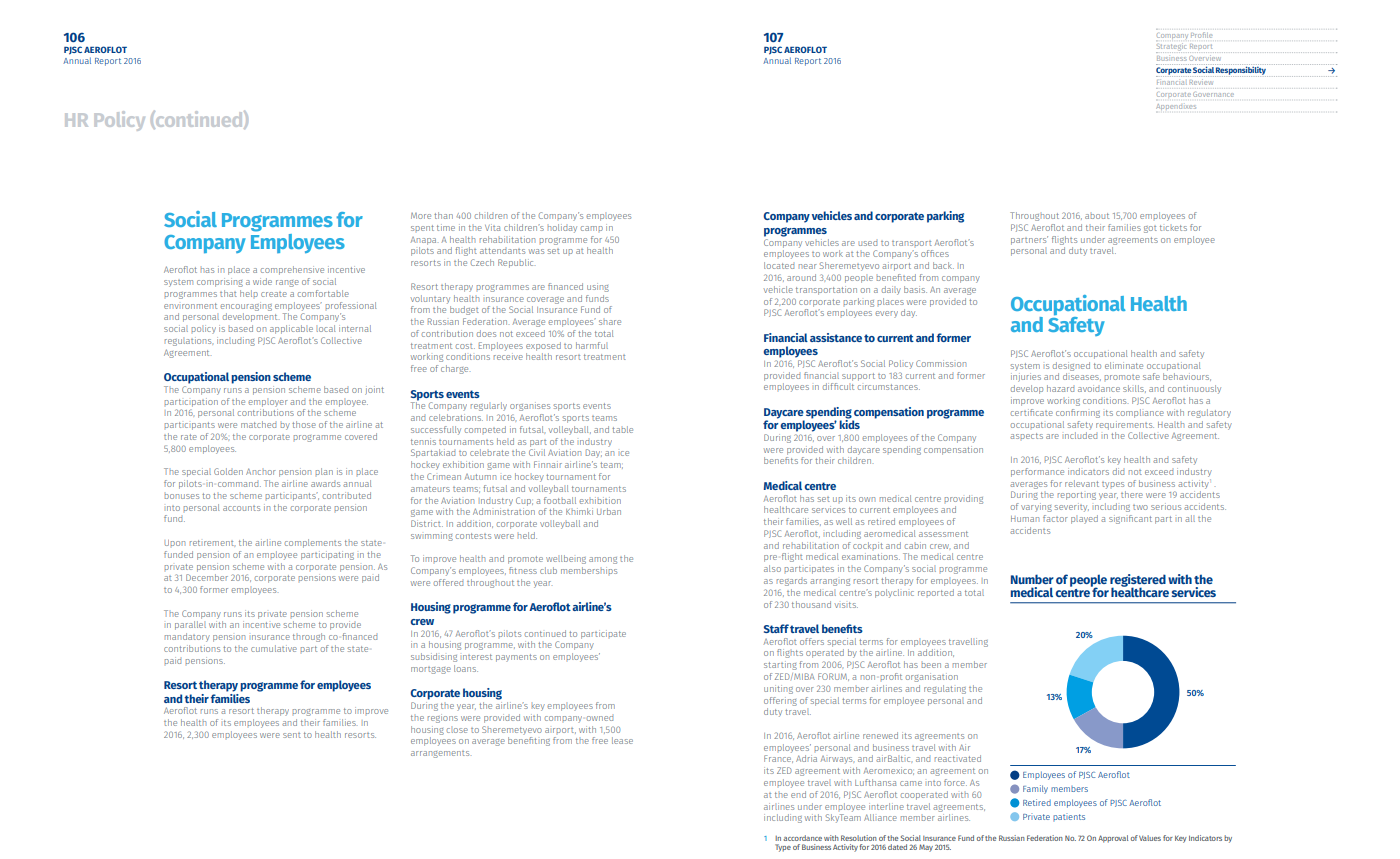  What do you see at coordinates (537, 452) in the page?
I see `Civil` at bounding box center [537, 452].
